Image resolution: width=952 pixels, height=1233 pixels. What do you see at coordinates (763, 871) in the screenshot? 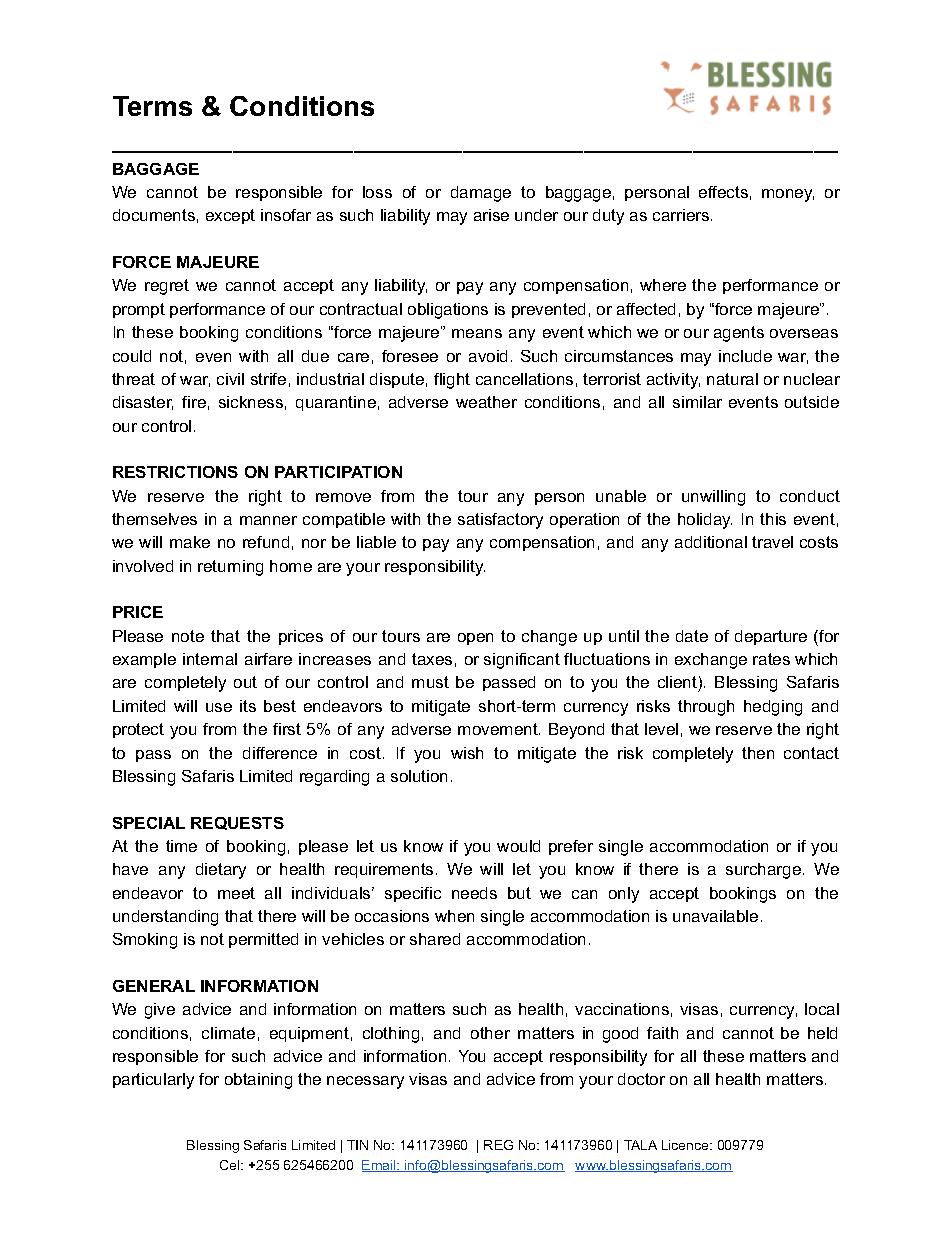
I see `surcharge` at bounding box center [763, 871].
